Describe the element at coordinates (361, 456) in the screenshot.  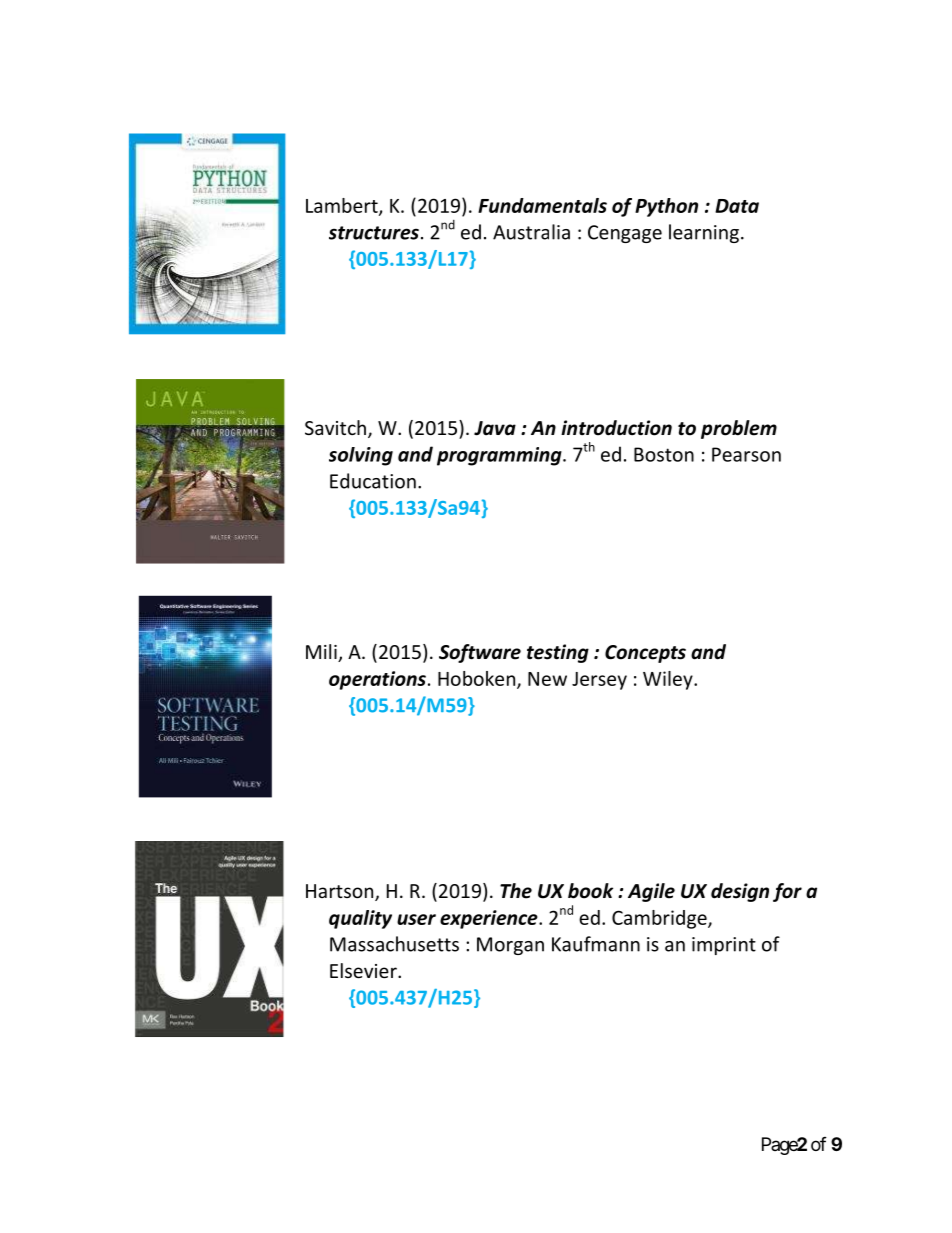
I see `solving` at that location.
